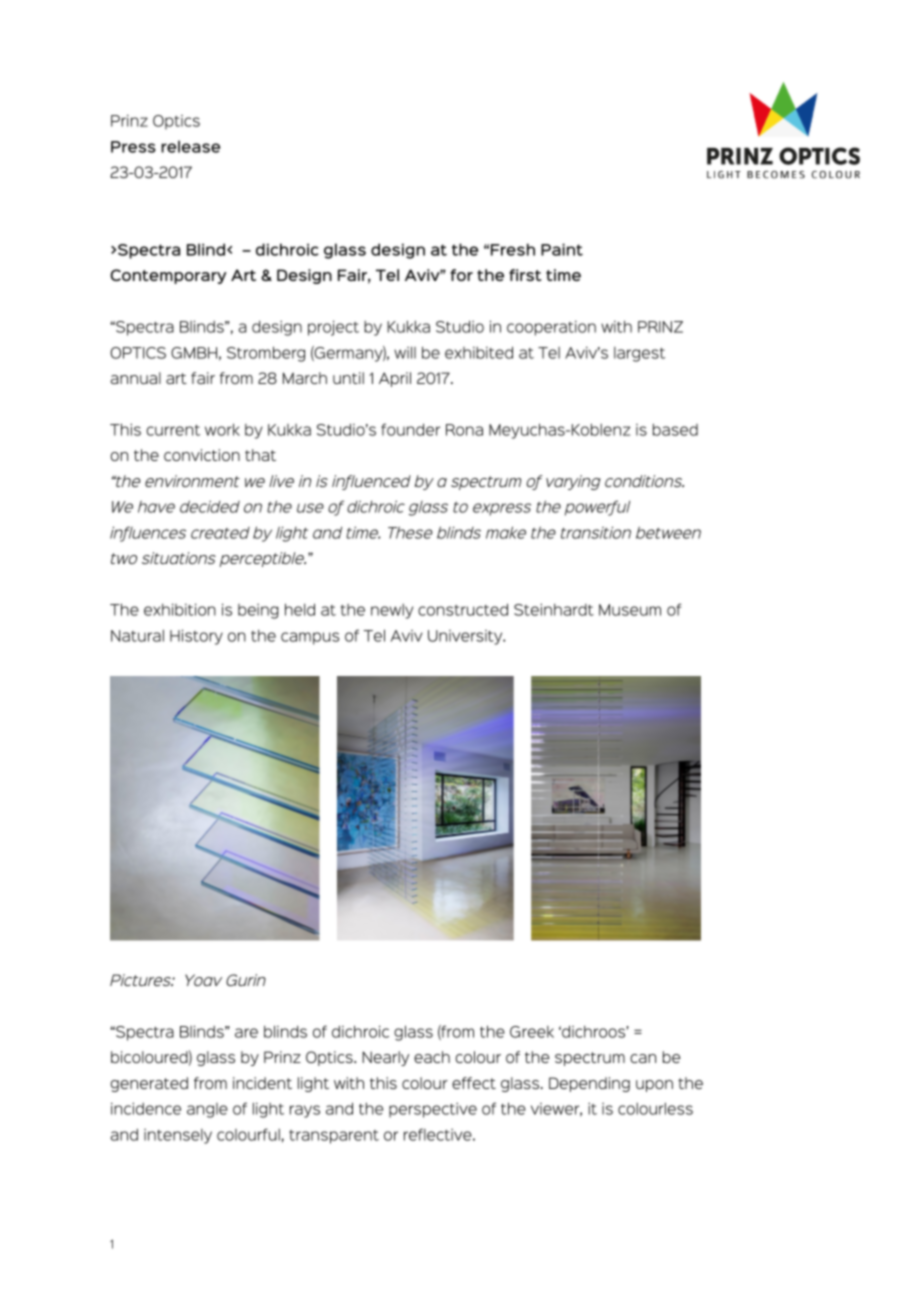  What do you see at coordinates (630, 610) in the document?
I see `Museum` at bounding box center [630, 610].
